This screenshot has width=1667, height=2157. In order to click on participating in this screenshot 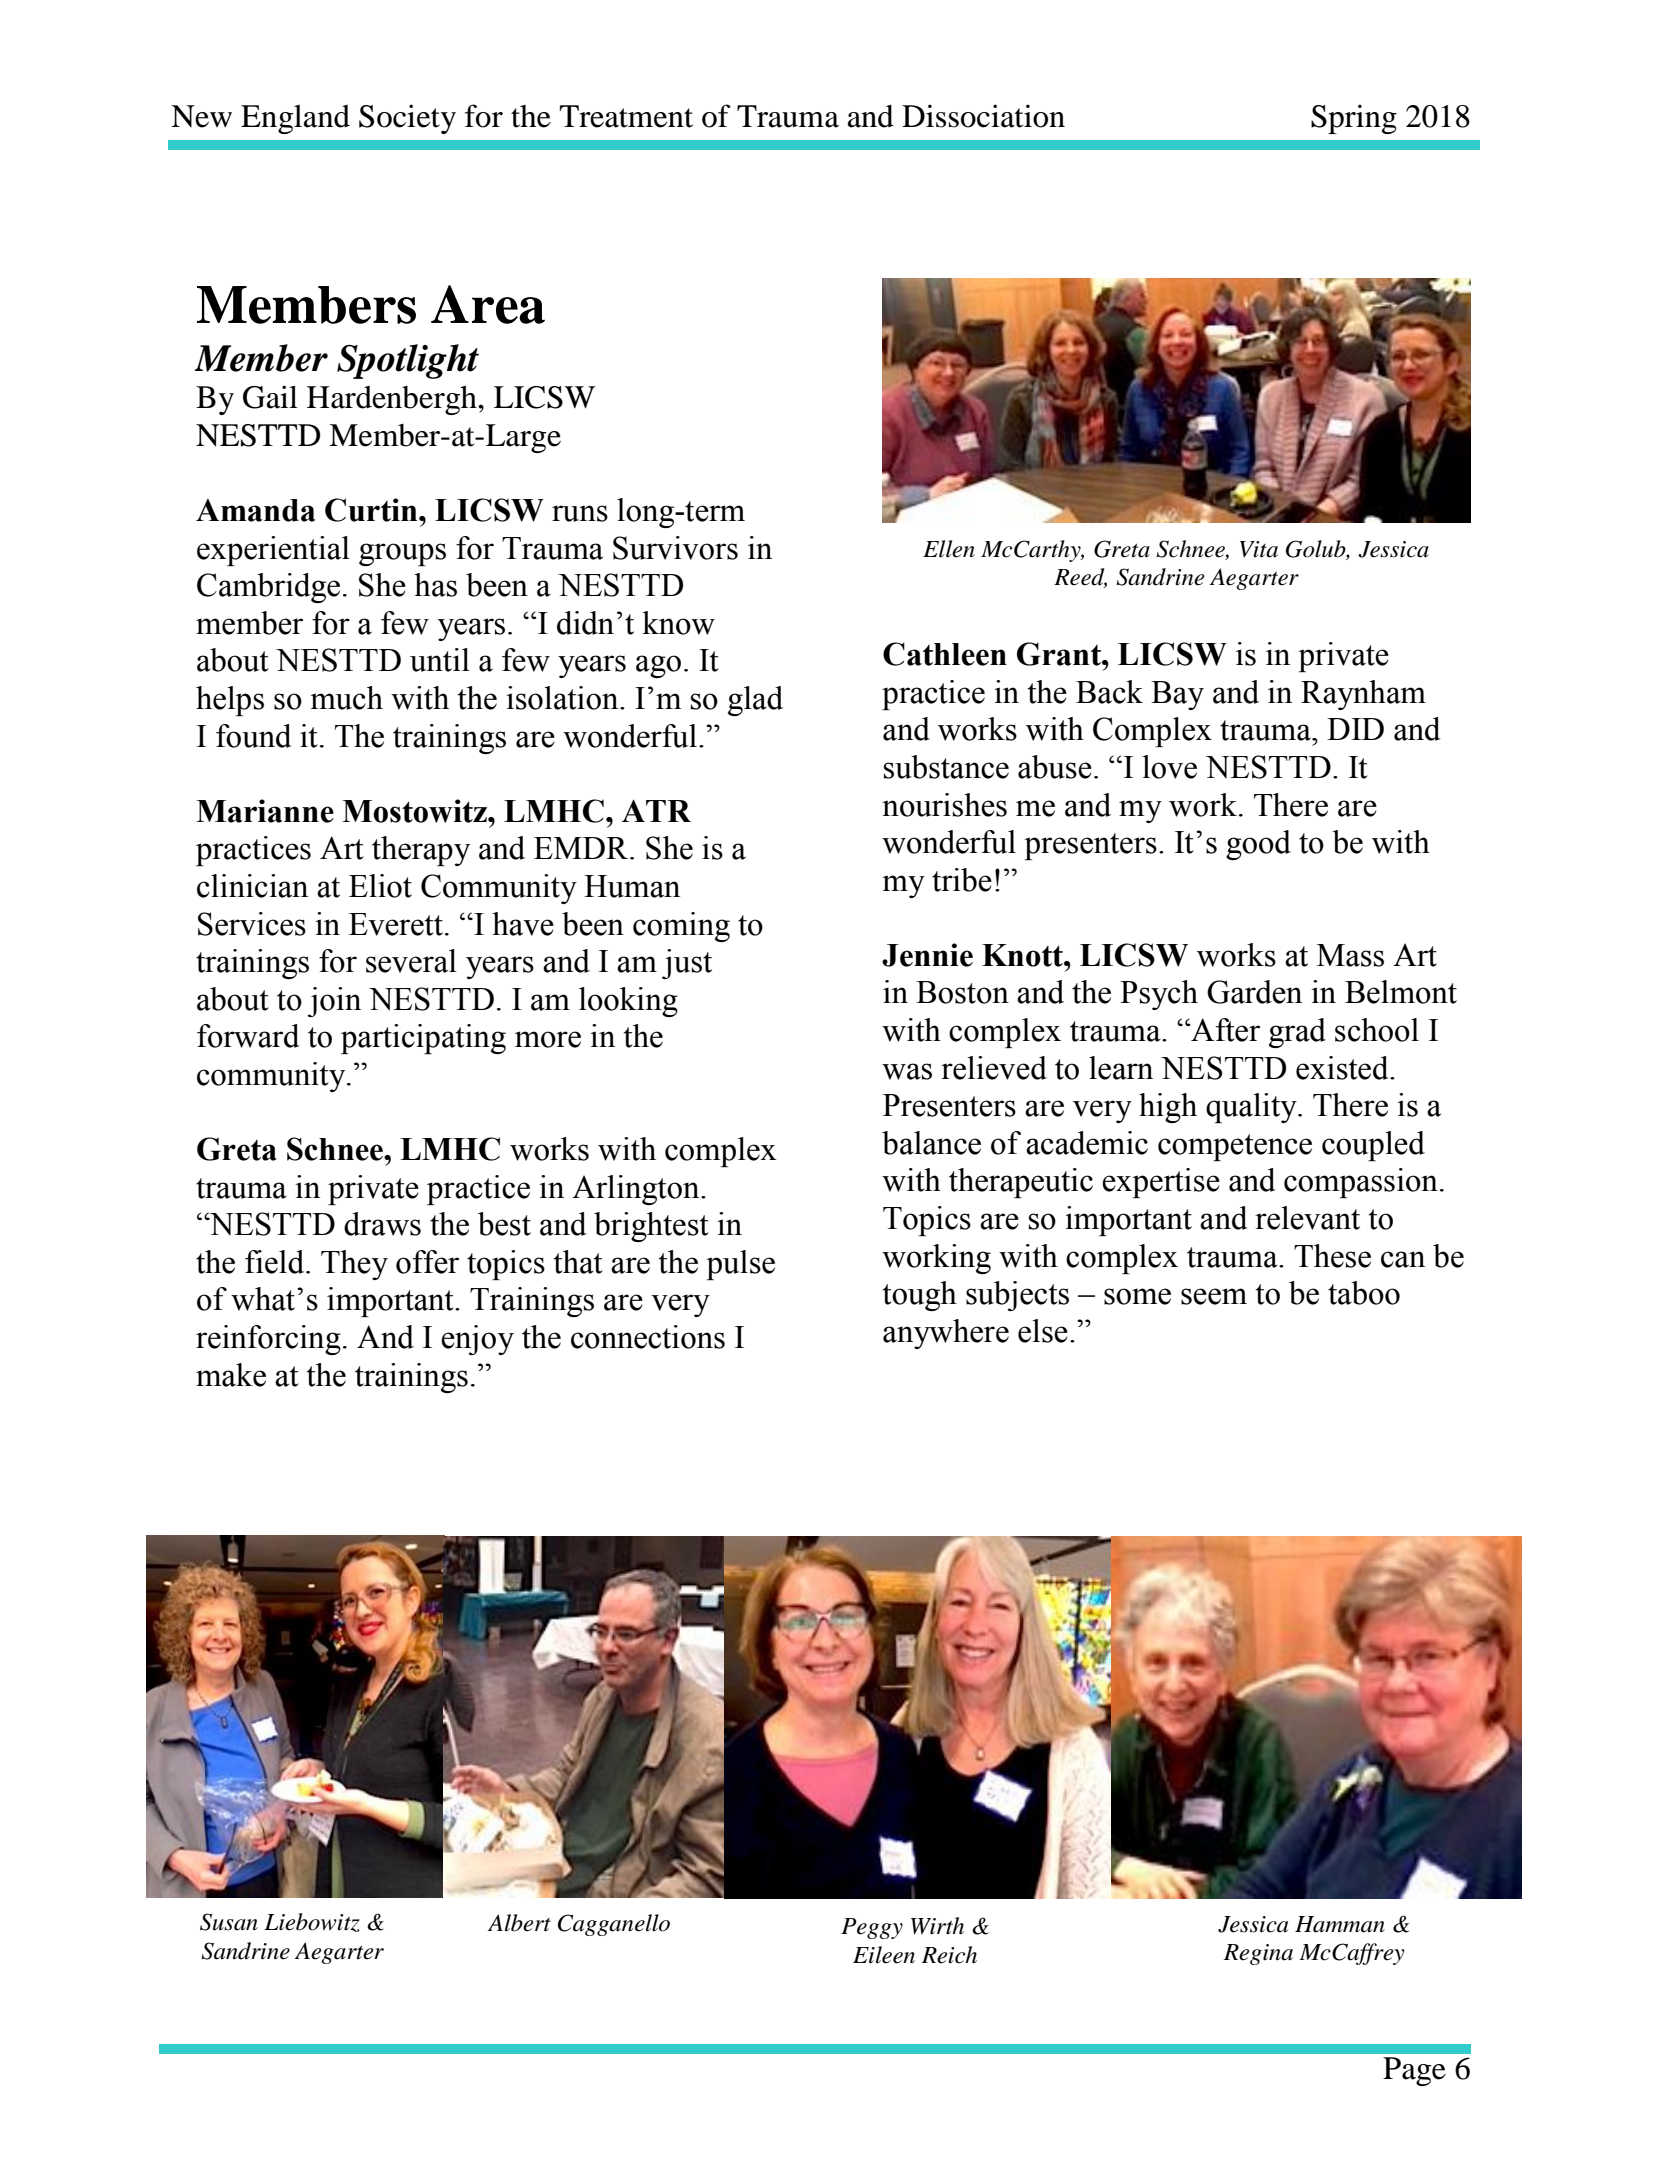, I will do `click(423, 1039)`.
